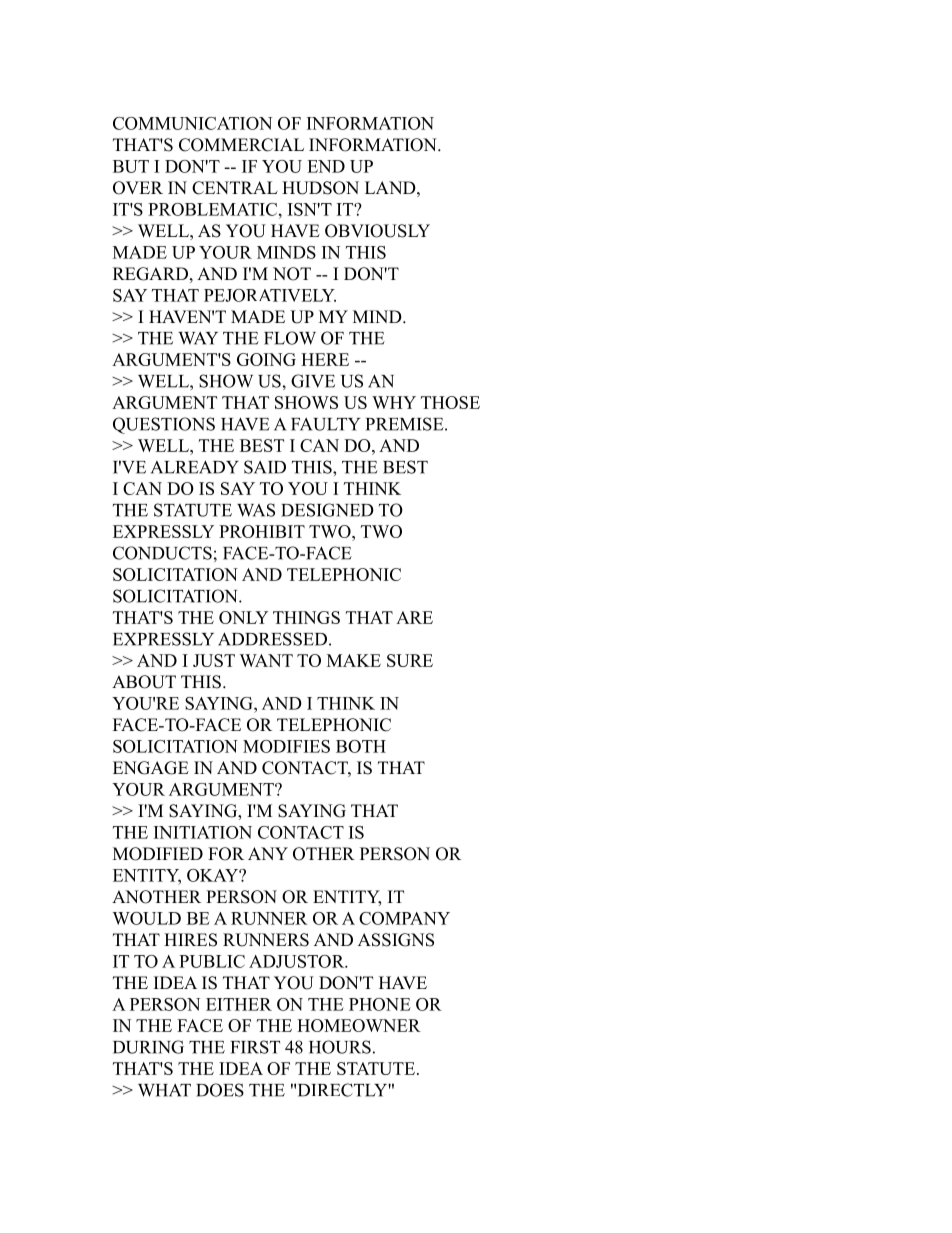 This document has width=952, height=1233. I want to click on THINGS, so click(306, 617).
